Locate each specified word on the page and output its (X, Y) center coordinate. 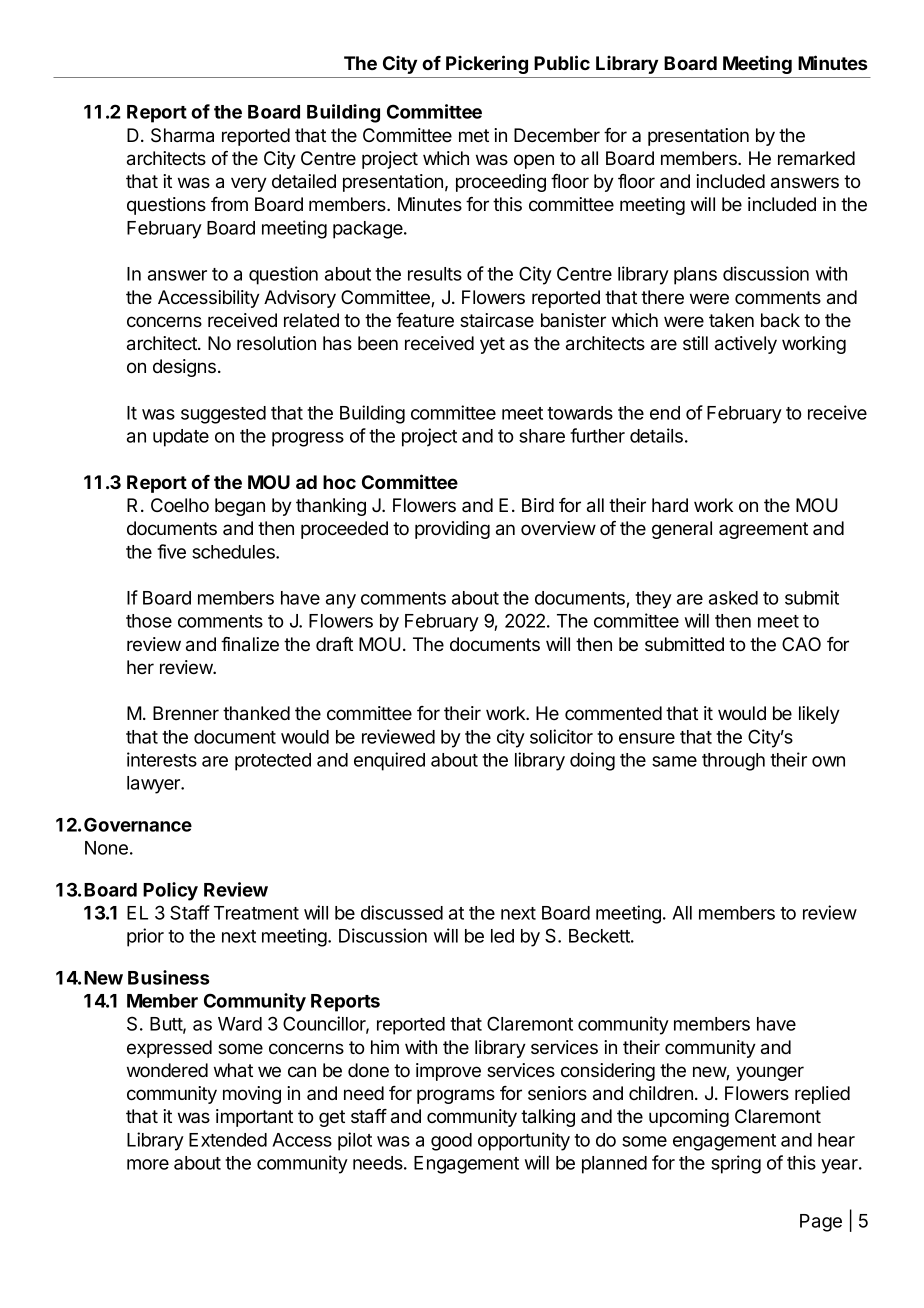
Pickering (487, 64)
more (148, 1164)
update (181, 438)
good (451, 1142)
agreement (763, 530)
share (542, 436)
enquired (389, 761)
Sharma (182, 135)
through (733, 762)
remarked (816, 158)
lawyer (155, 785)
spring (736, 1164)
